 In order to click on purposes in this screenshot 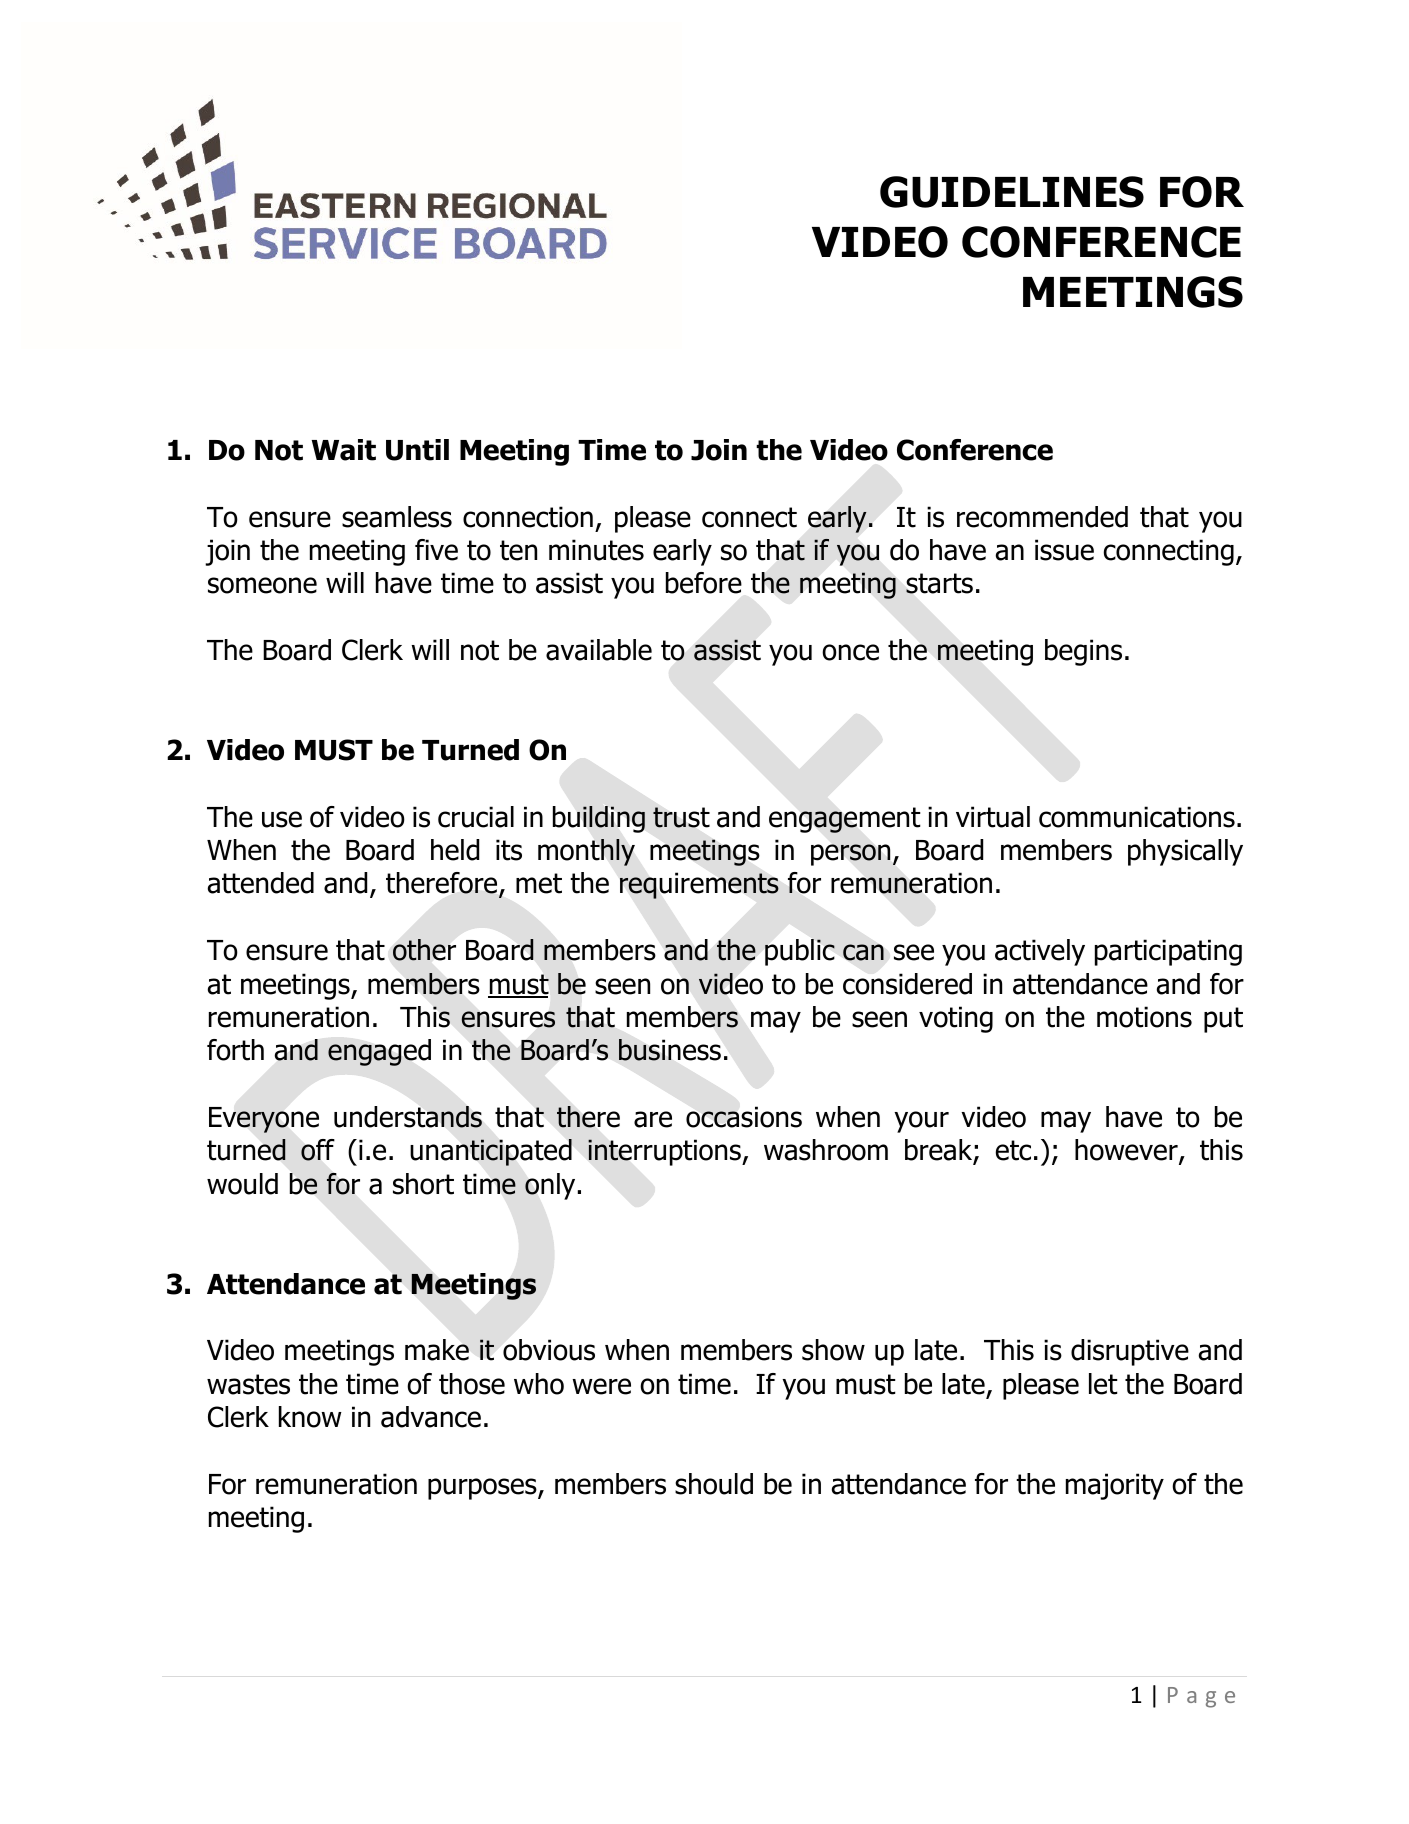, I will do `click(483, 1489)`.
